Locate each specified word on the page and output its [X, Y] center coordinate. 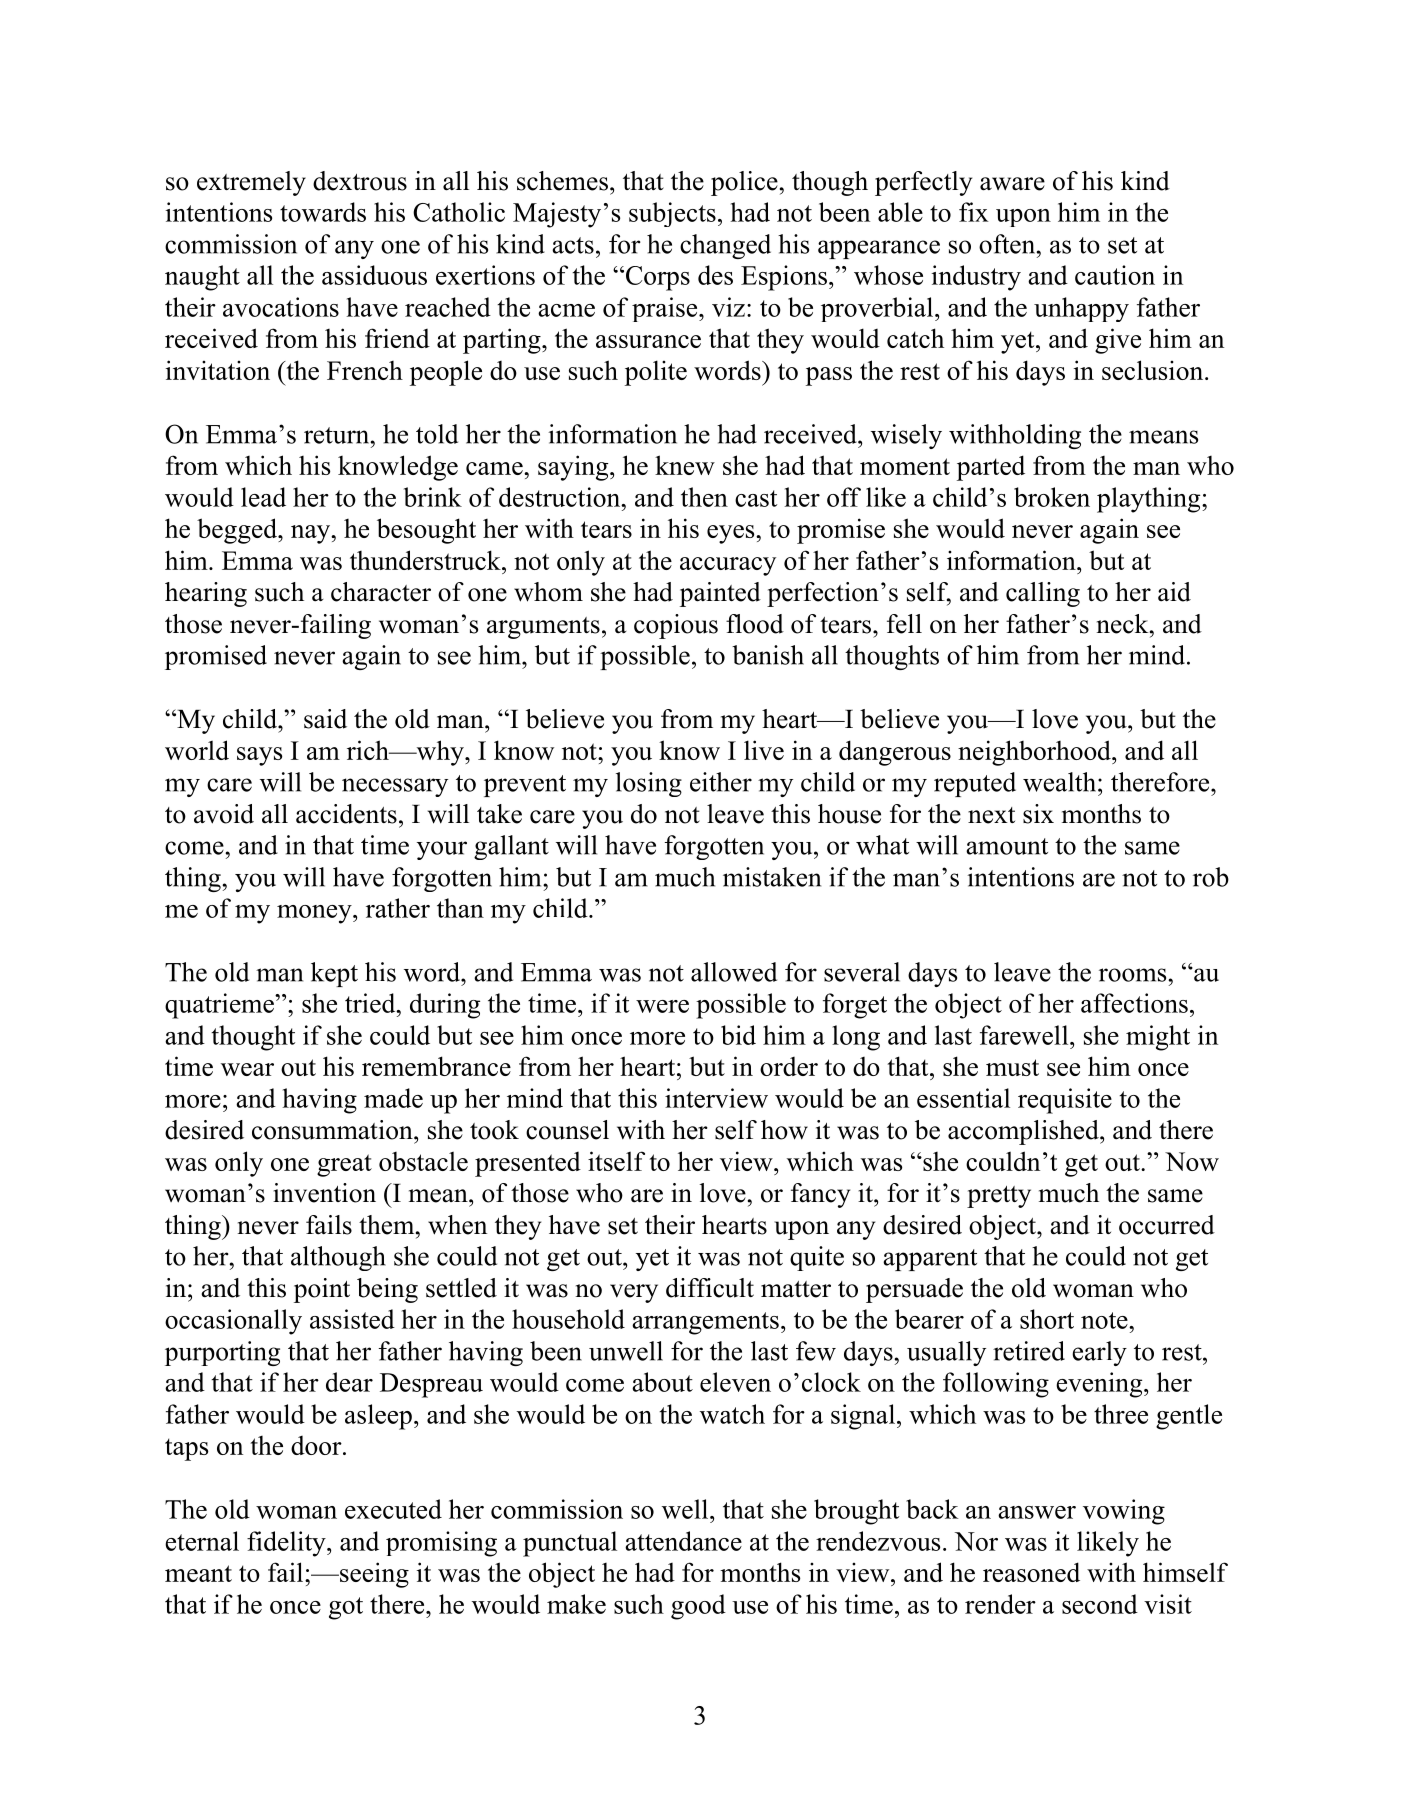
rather [398, 908]
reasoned [1031, 1572]
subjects [672, 214]
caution [1115, 275]
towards [323, 212]
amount [1007, 846]
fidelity [287, 1544]
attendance [683, 1541]
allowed [734, 972]
